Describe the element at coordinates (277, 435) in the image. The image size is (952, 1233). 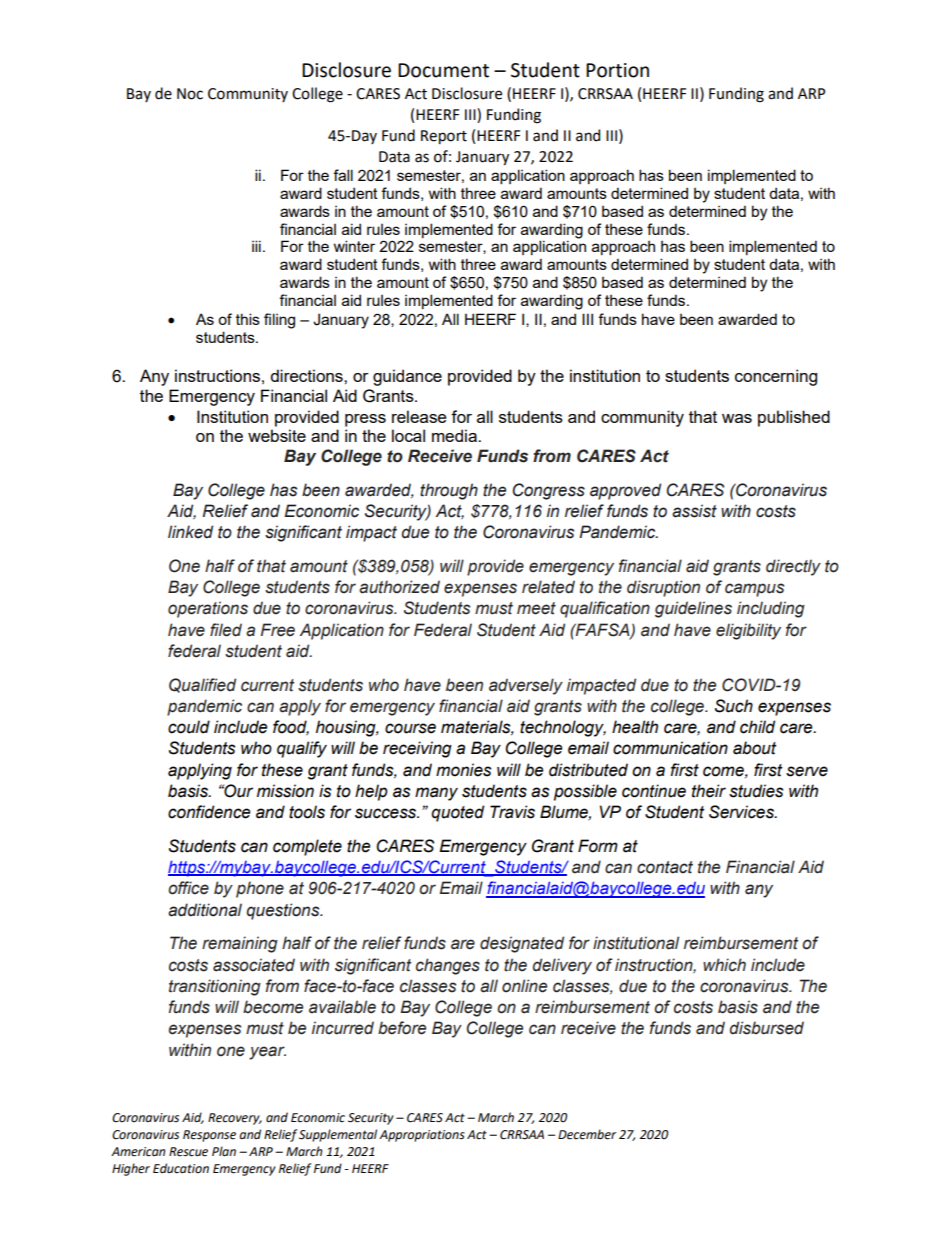
I see `website` at that location.
